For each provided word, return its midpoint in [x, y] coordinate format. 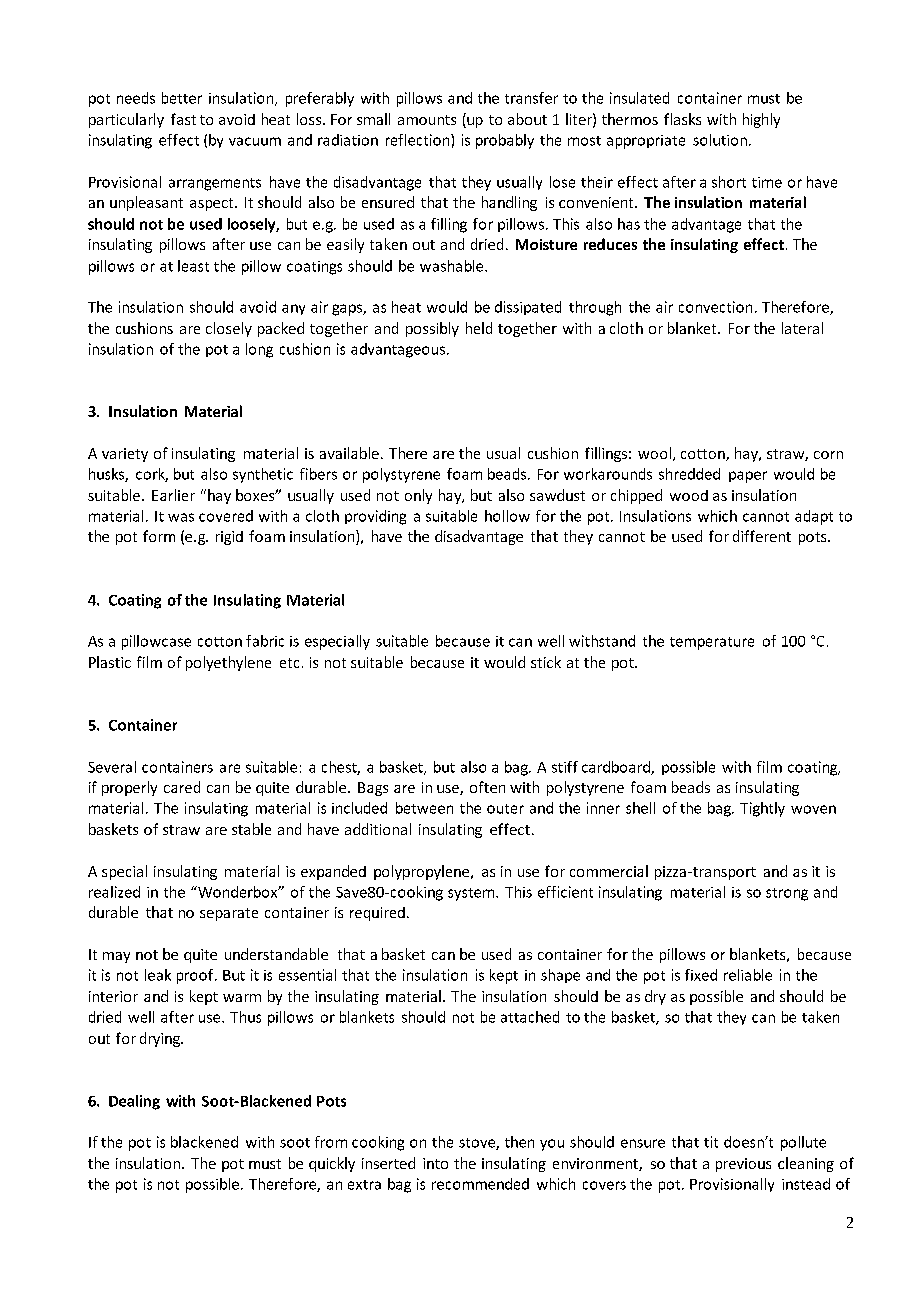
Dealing [134, 1102]
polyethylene [228, 663]
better [182, 98]
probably [505, 141]
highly [761, 120]
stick [546, 662]
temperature [712, 643]
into [435, 1163]
